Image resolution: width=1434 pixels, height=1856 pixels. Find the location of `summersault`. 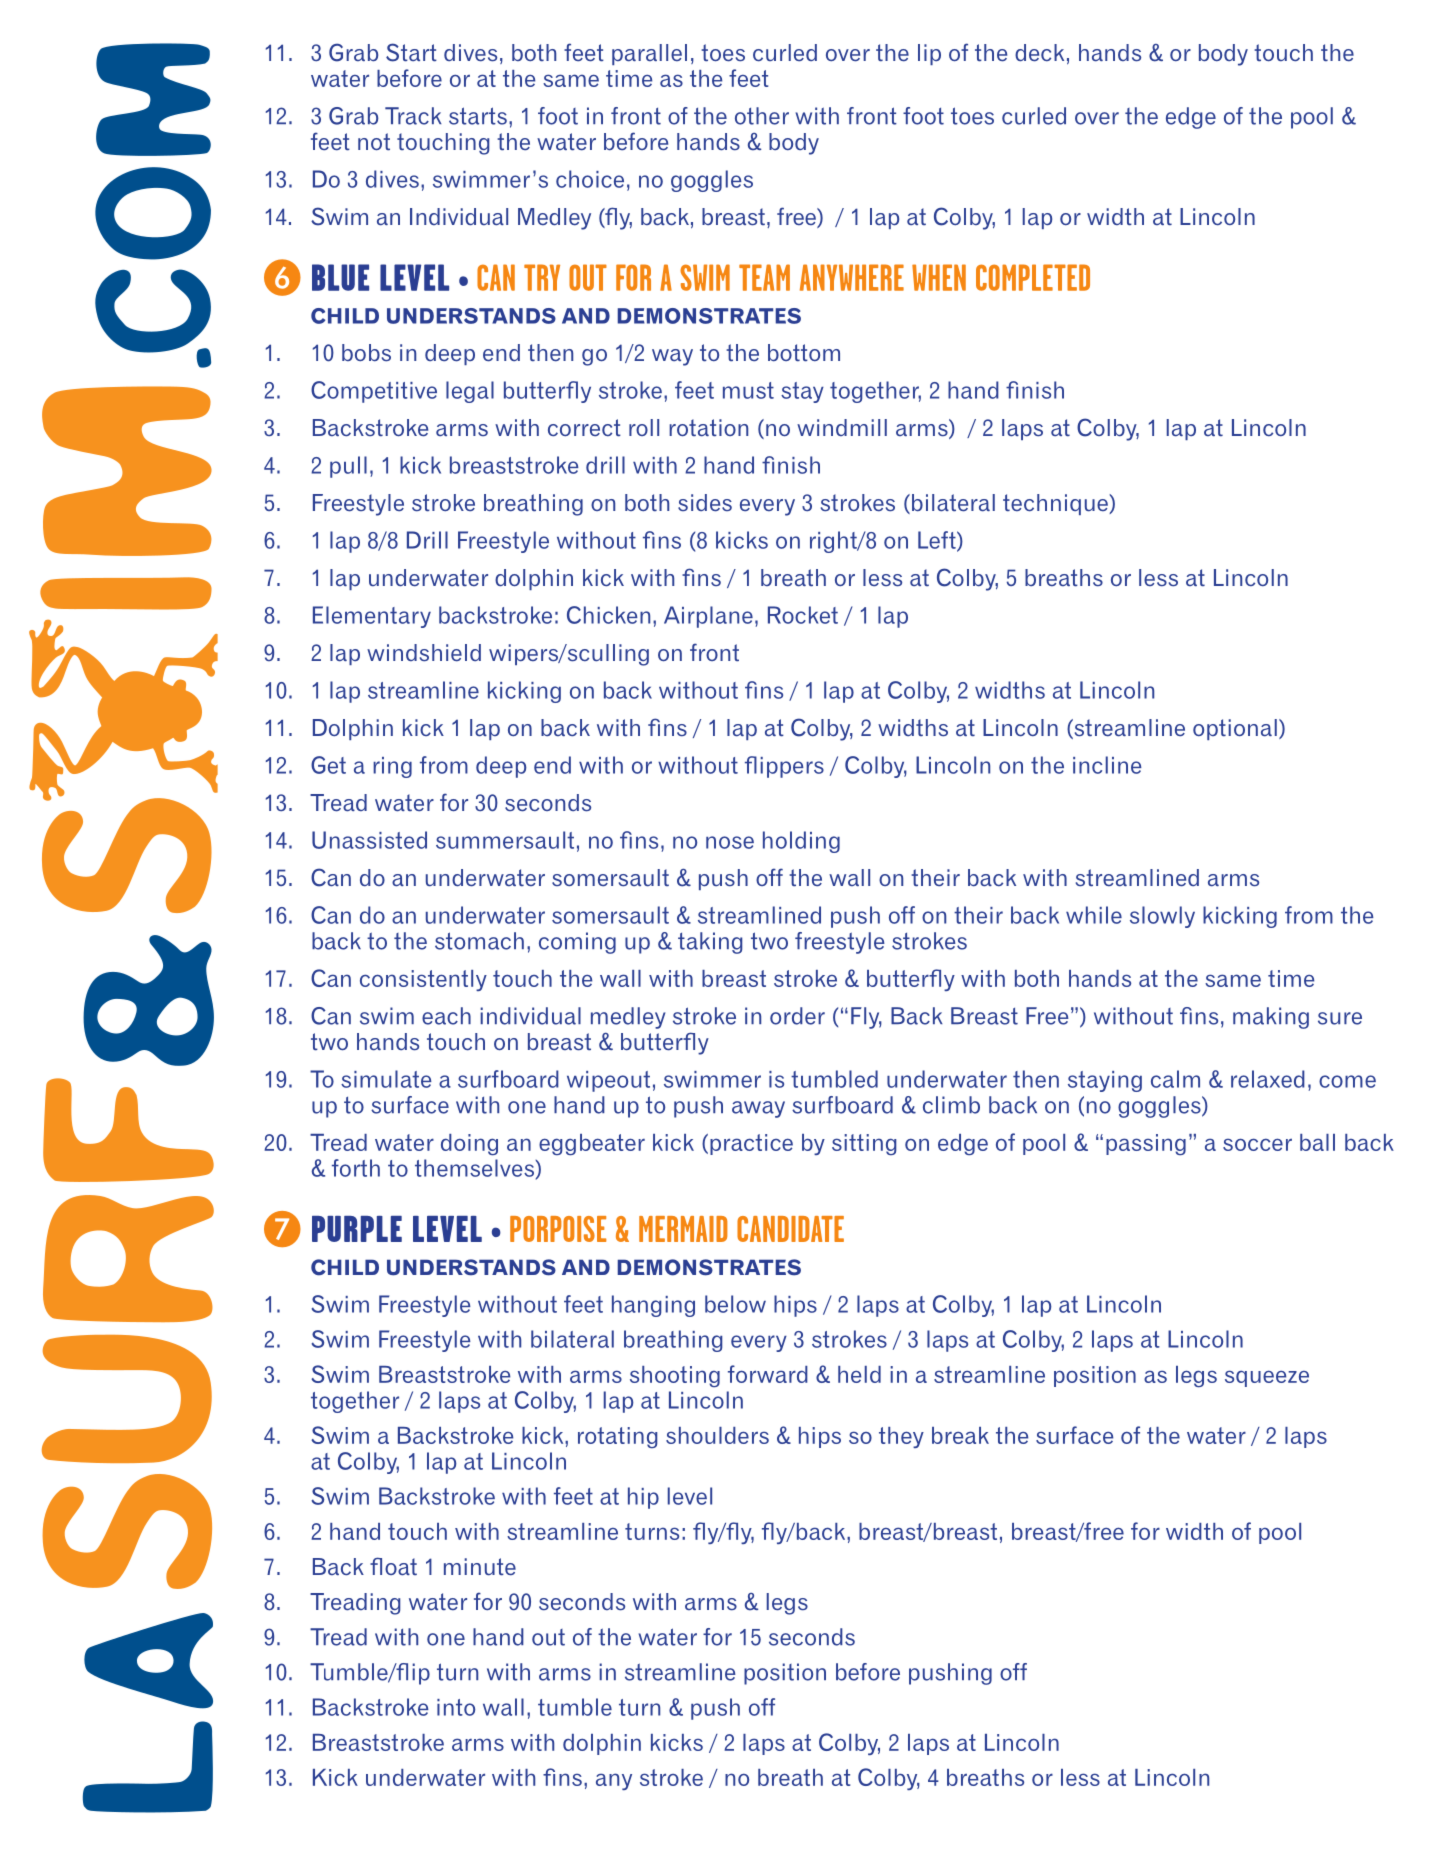

summersault is located at coordinates (505, 840).
